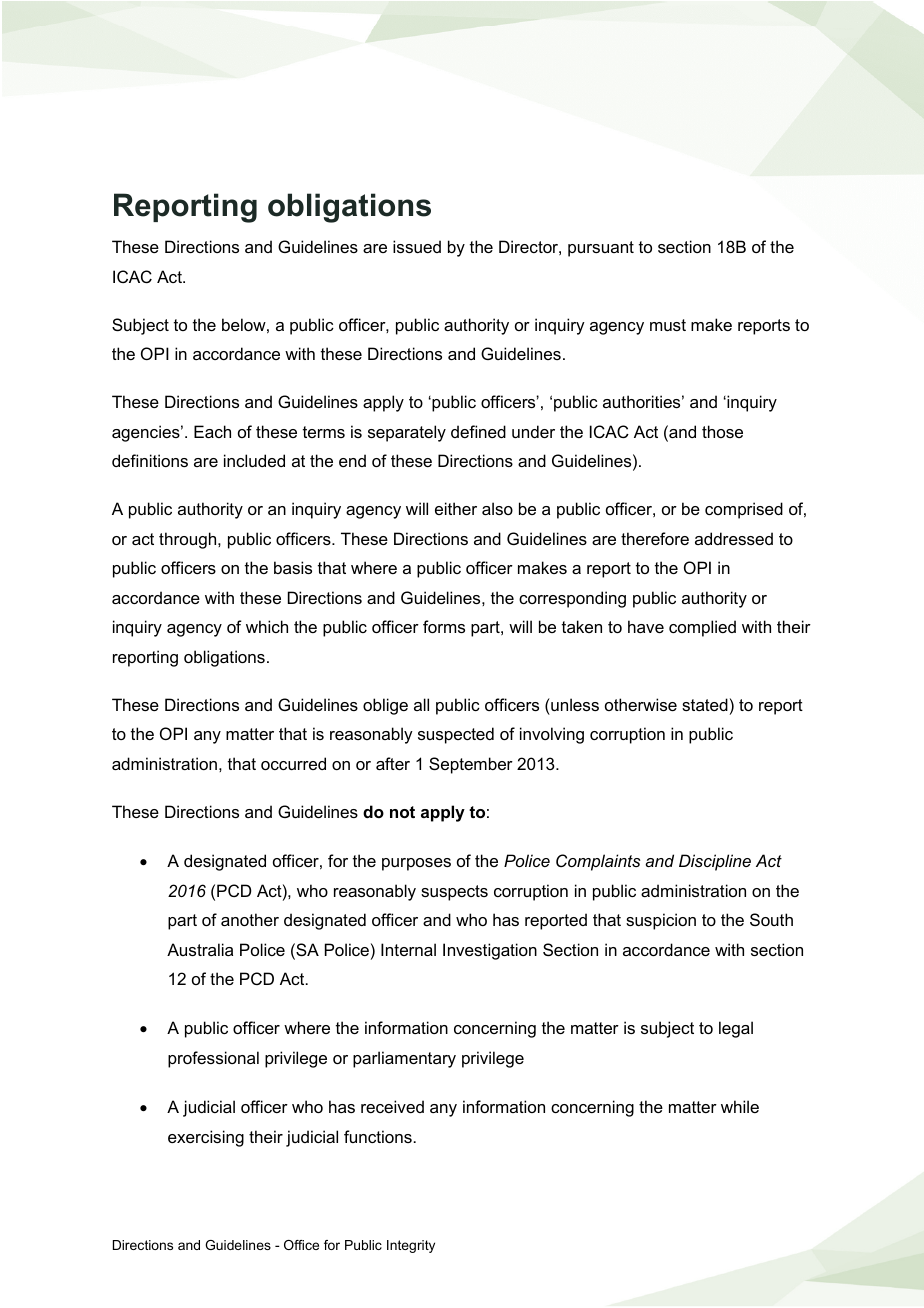 This screenshot has width=924, height=1308. What do you see at coordinates (417, 246) in the screenshot?
I see `issued` at bounding box center [417, 246].
